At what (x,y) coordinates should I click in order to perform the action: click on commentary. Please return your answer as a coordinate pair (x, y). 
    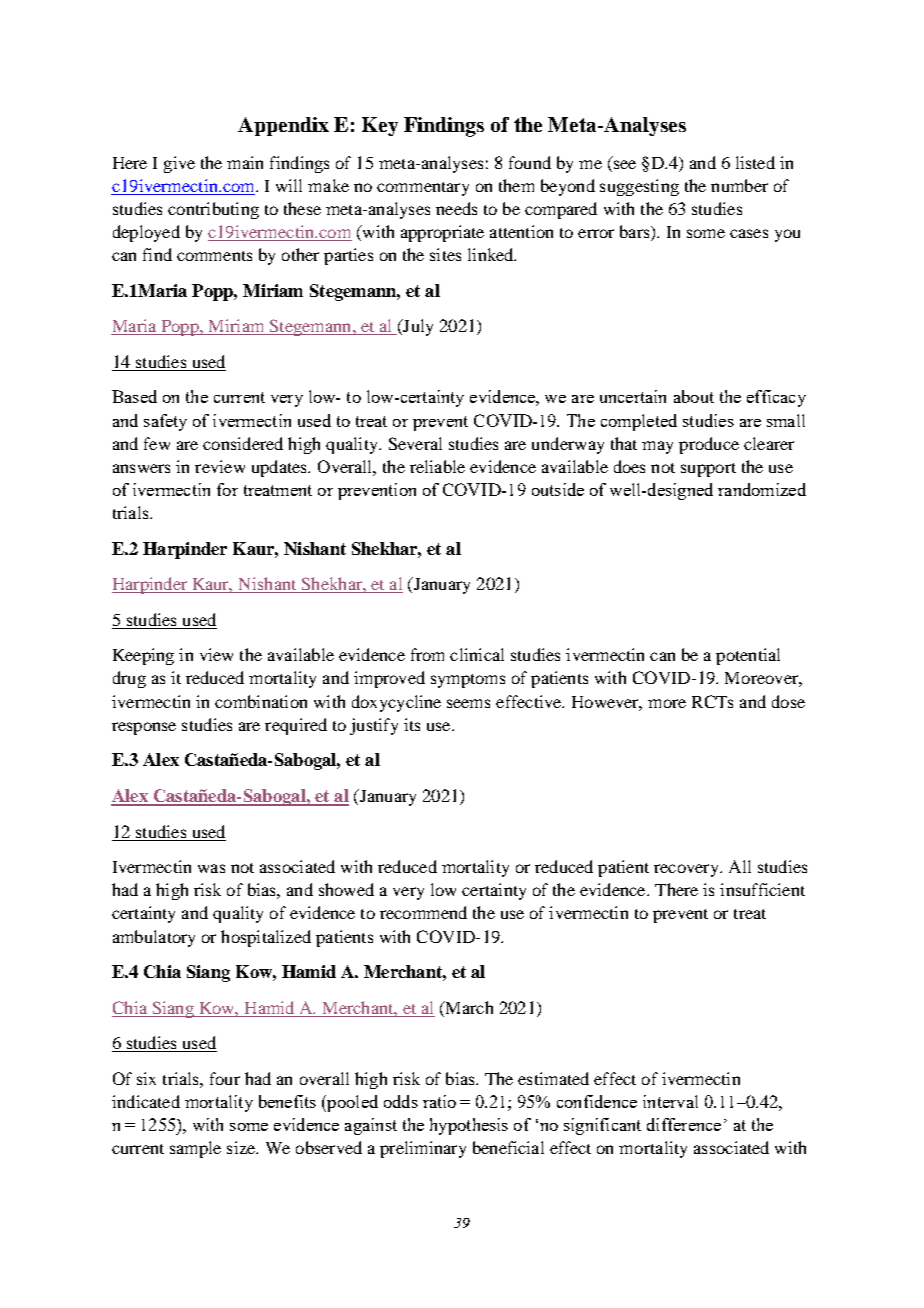
    Looking at the image, I should click on (423, 189).
